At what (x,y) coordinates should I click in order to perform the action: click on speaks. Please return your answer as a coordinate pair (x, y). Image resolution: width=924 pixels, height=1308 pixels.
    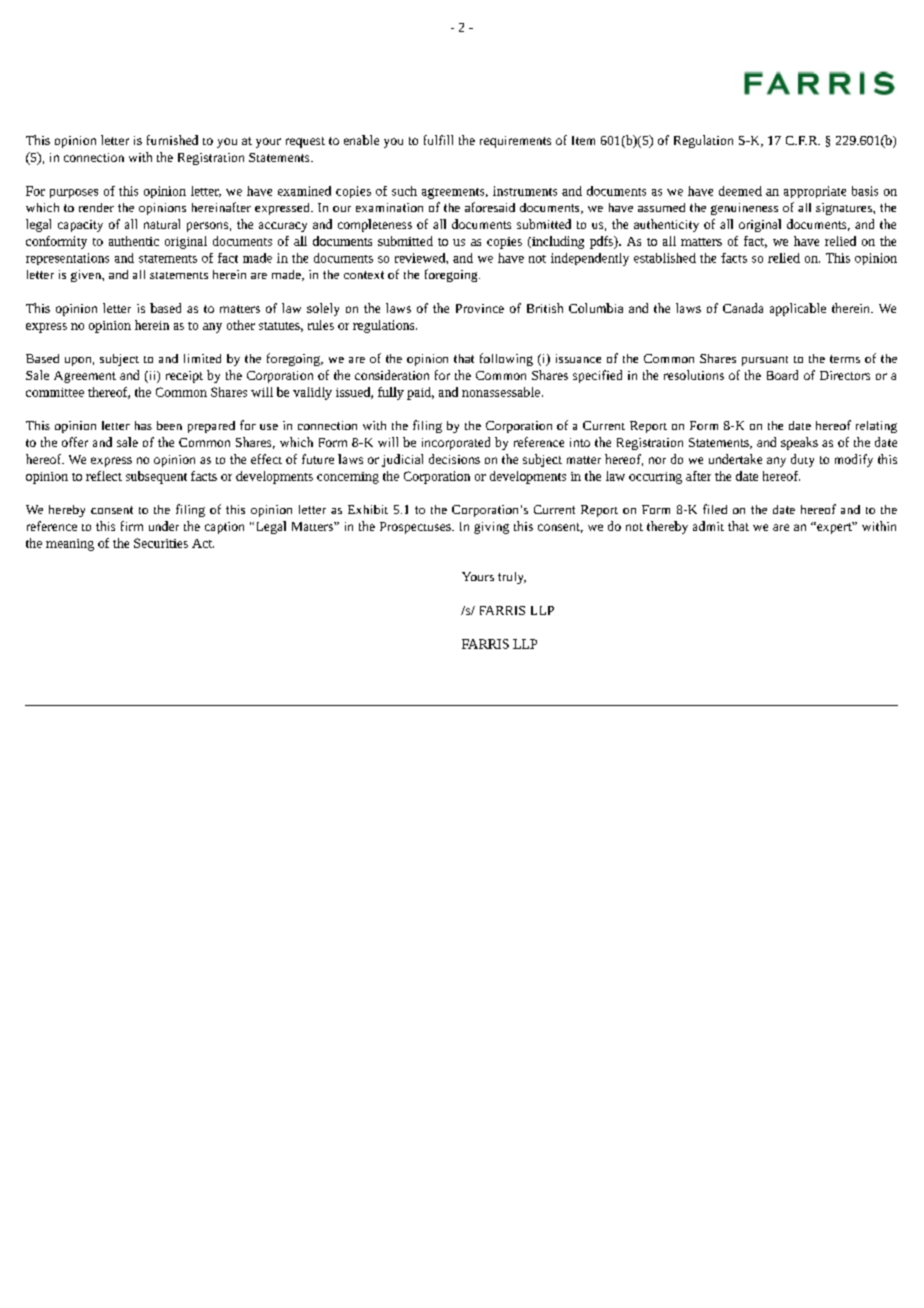
    Looking at the image, I should click on (799, 443).
